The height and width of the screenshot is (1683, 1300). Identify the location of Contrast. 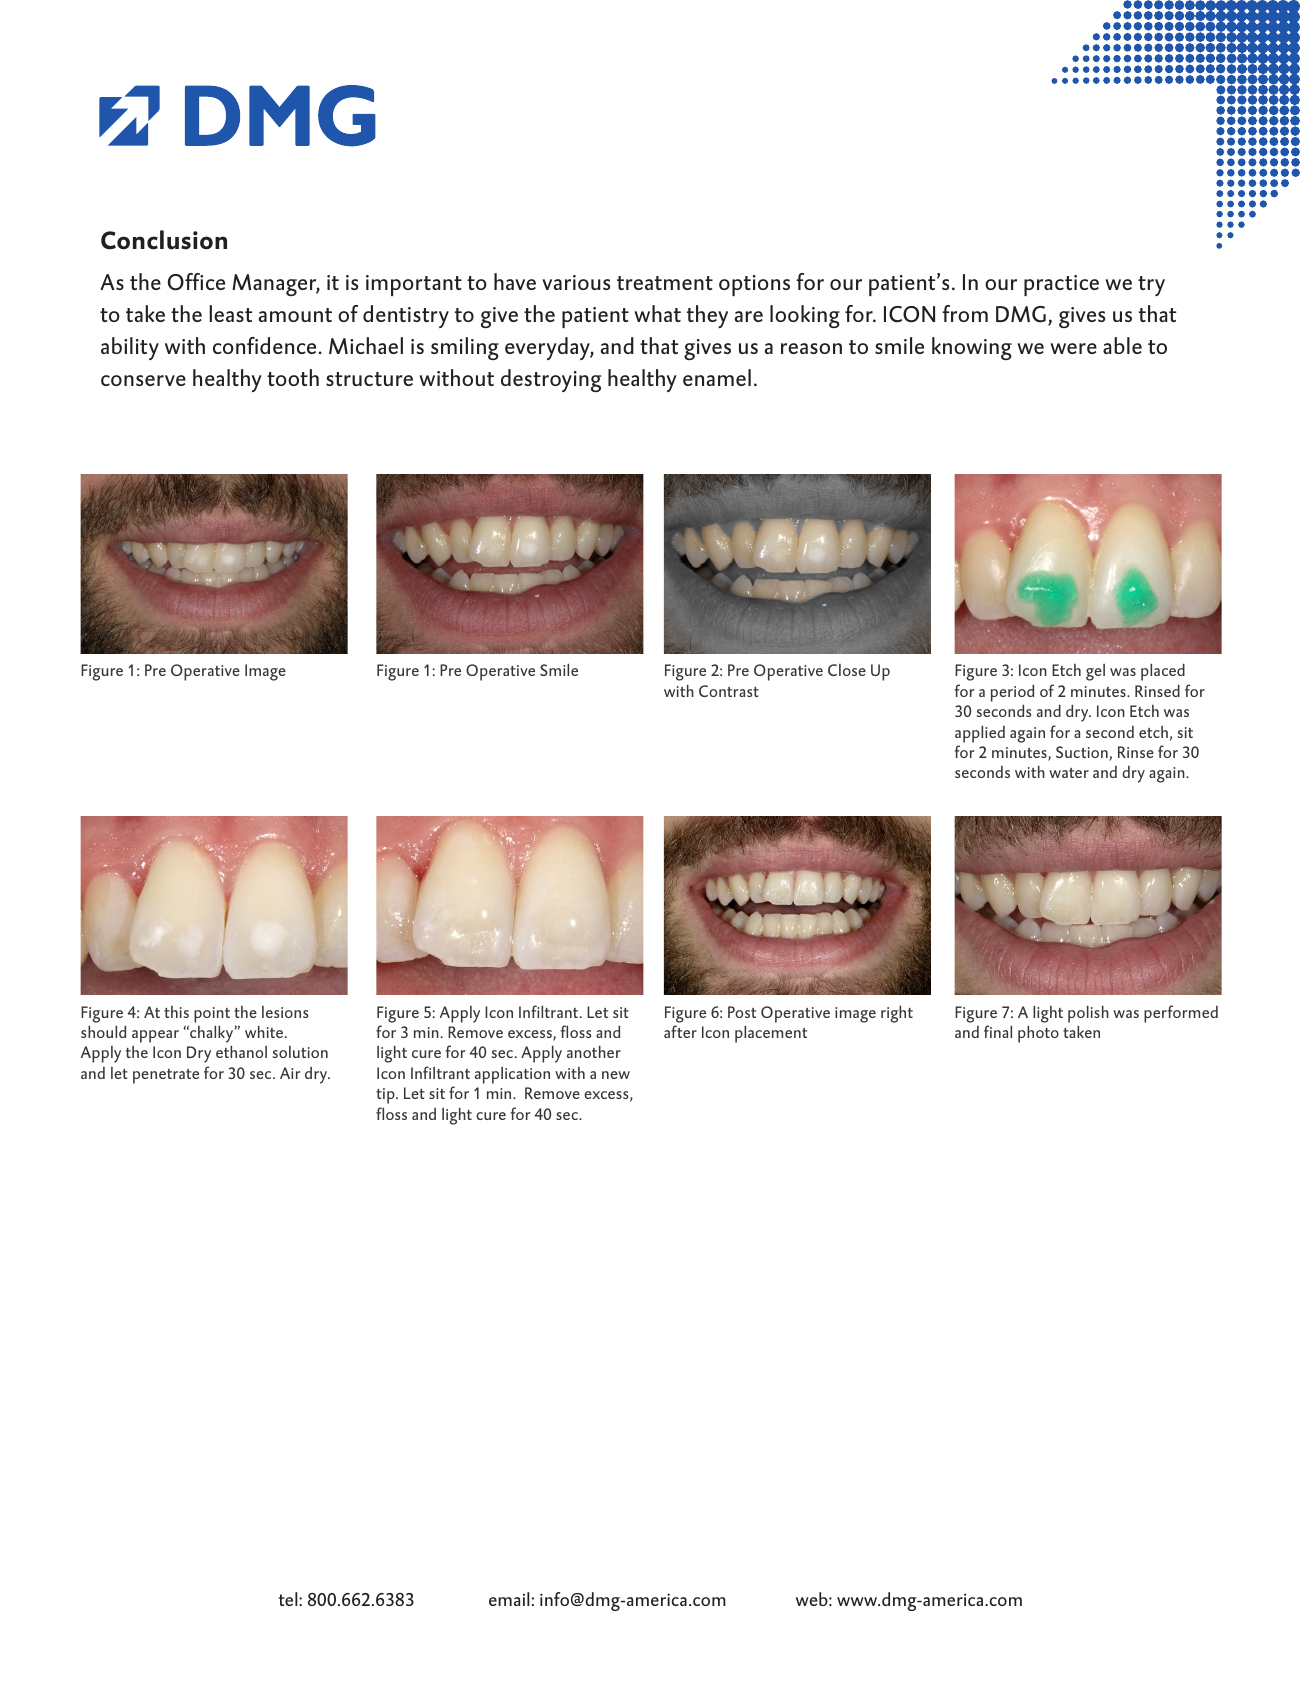
(729, 691).
